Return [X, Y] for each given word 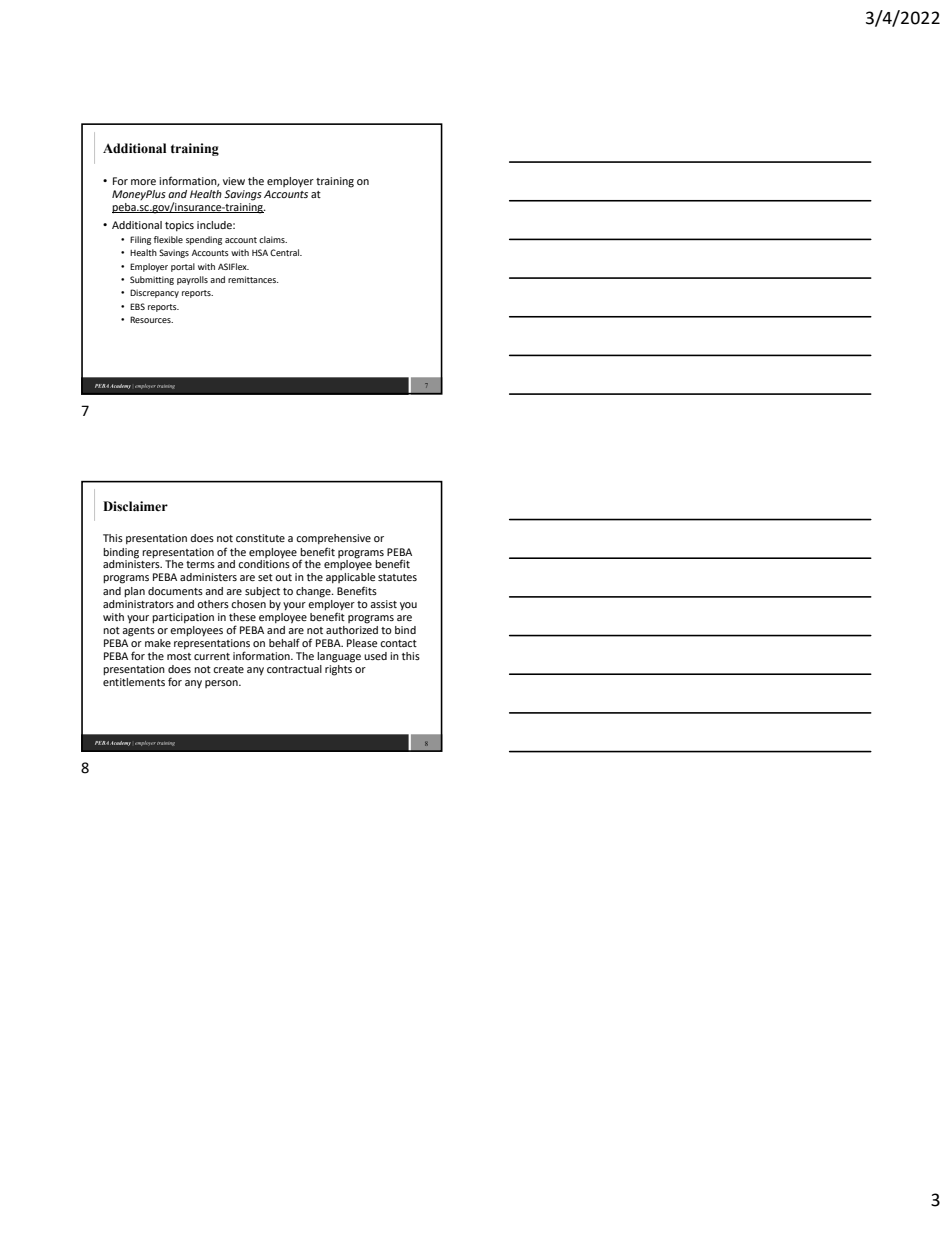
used [375, 656]
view [234, 181]
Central [286, 252]
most [179, 656]
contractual [294, 669]
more [143, 182]
